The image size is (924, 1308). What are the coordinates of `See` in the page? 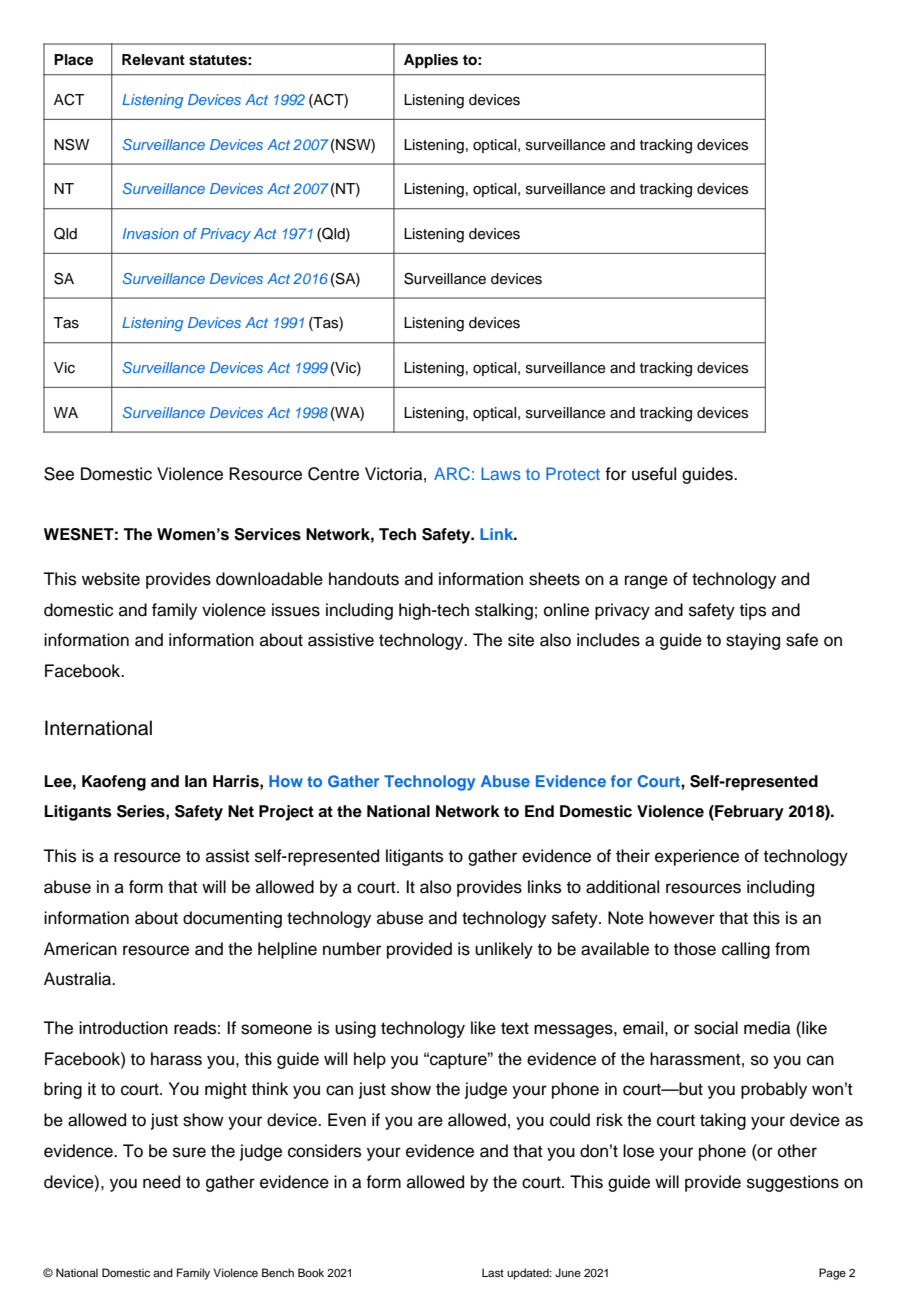 It's located at (59, 474).
